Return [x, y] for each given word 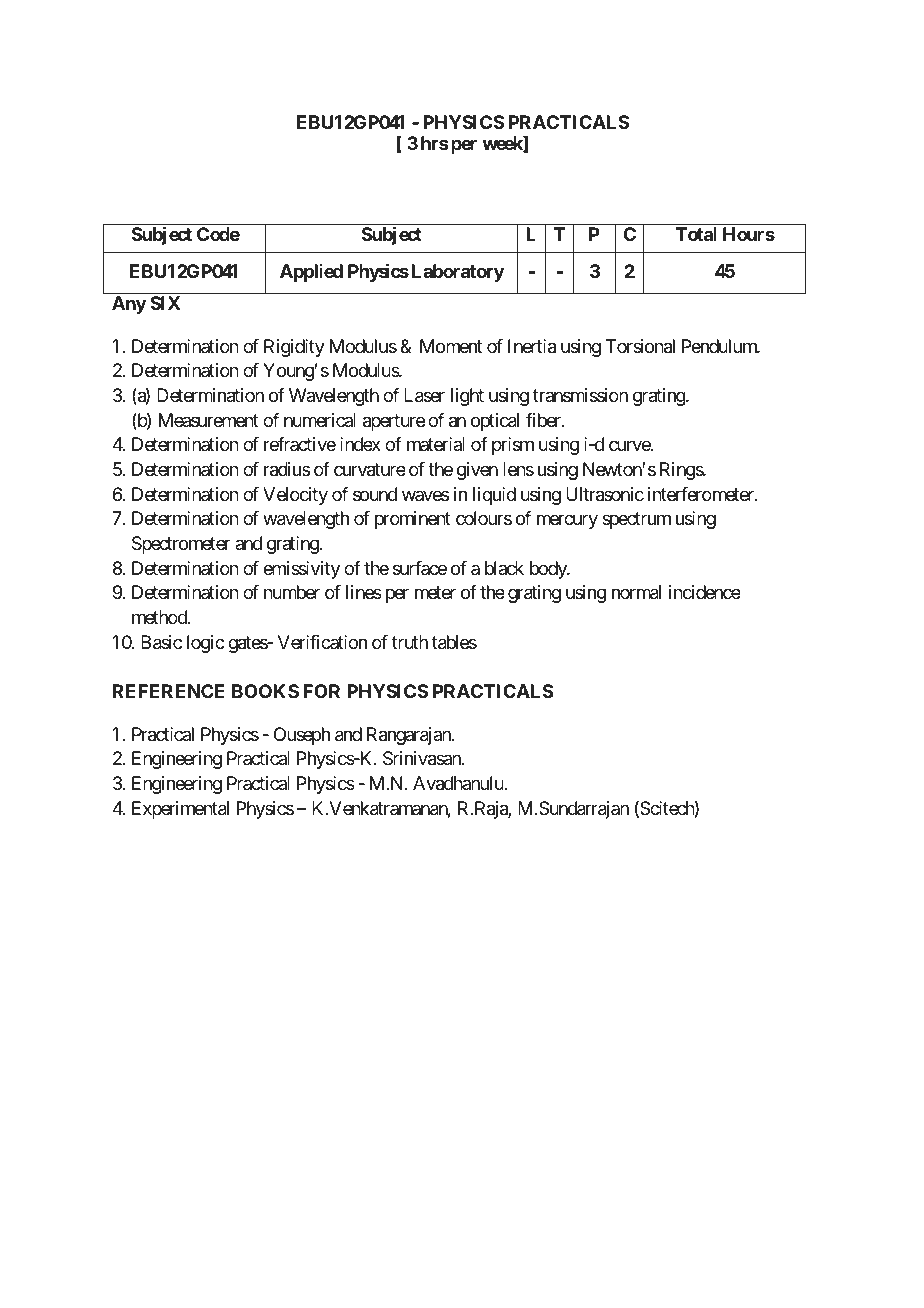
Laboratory [458, 273]
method [160, 617]
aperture [394, 422]
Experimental [180, 810]
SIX [165, 303]
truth [410, 642]
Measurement [209, 420]
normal [636, 592]
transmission [580, 395]
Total [696, 234]
